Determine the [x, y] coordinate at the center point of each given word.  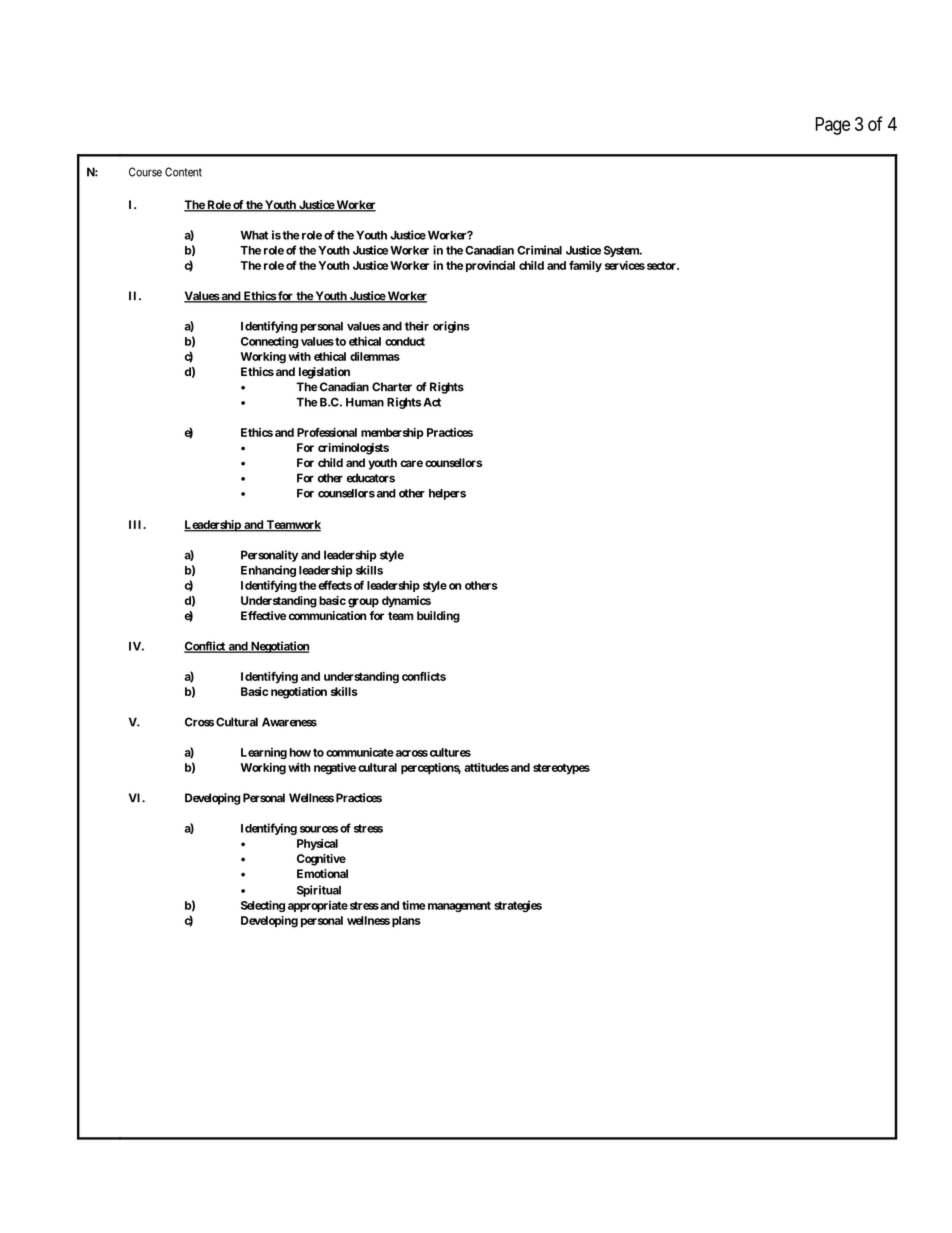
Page [832, 126]
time [414, 905]
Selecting [263, 906]
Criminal [539, 250]
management [458, 906]
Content [183, 172]
